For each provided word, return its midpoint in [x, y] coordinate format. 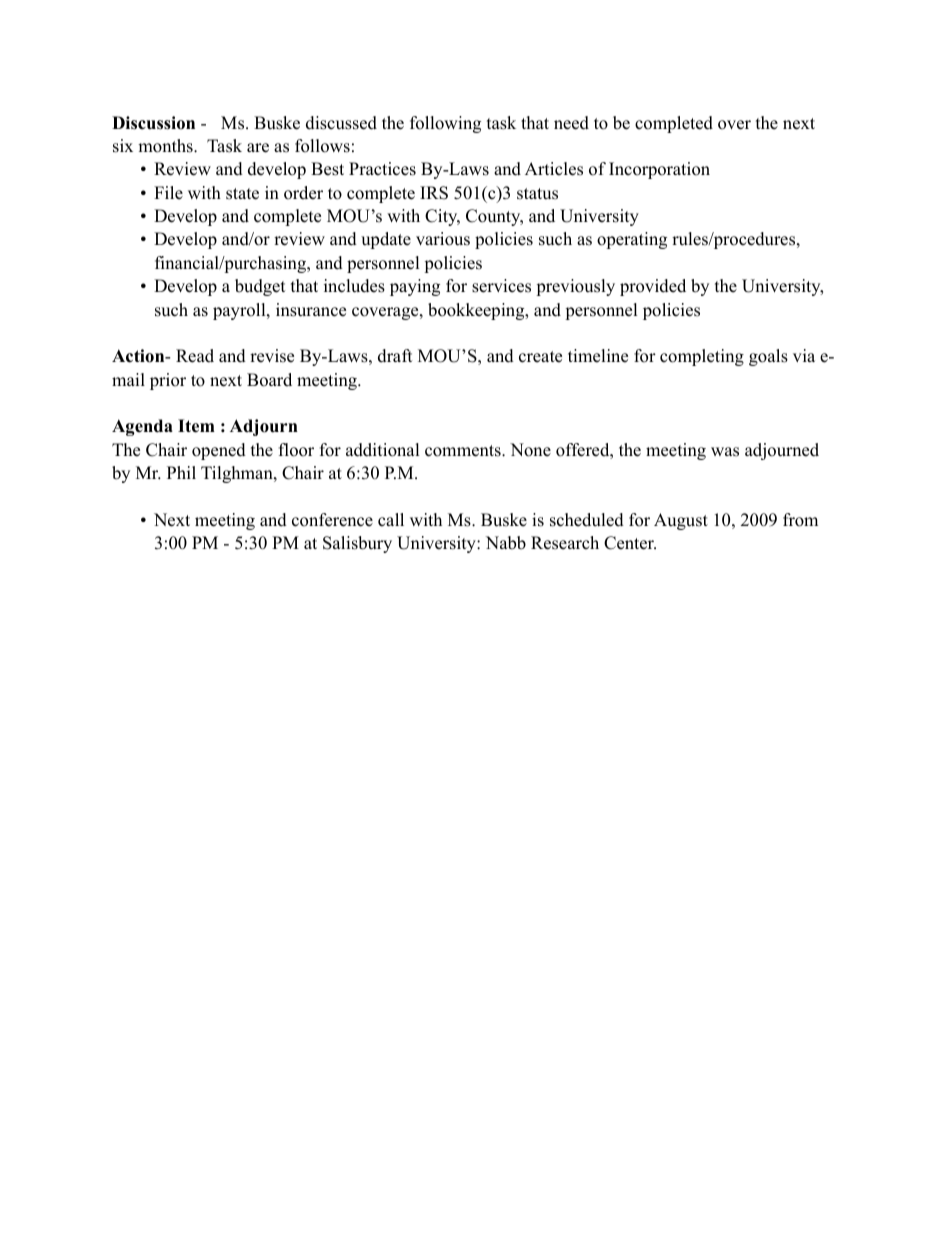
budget [260, 287]
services [501, 286]
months [166, 146]
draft [395, 356]
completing [702, 357]
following [445, 124]
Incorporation [659, 170]
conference [332, 520]
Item [196, 426]
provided [653, 287]
